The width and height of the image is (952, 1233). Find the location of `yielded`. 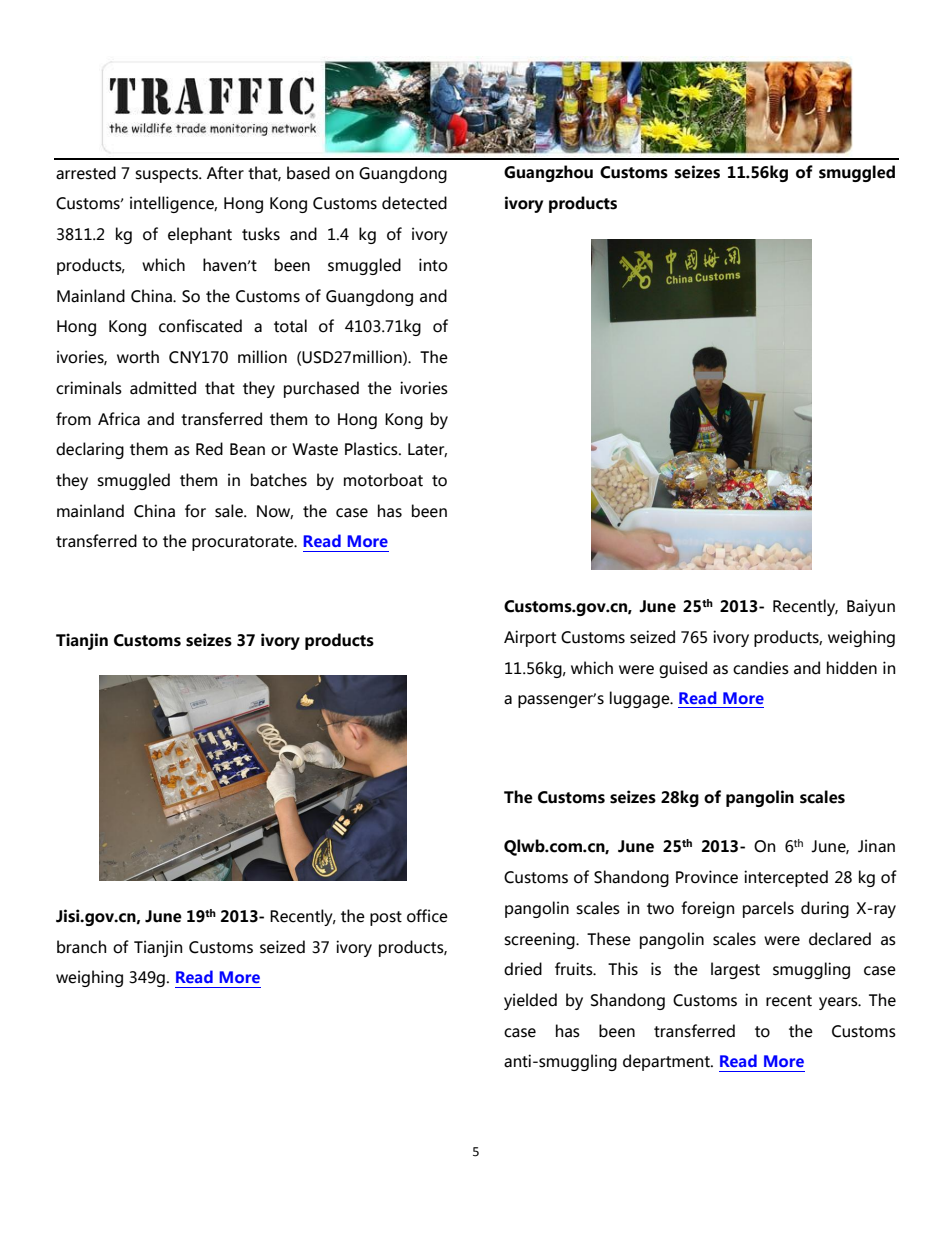

yielded is located at coordinates (530, 1001).
